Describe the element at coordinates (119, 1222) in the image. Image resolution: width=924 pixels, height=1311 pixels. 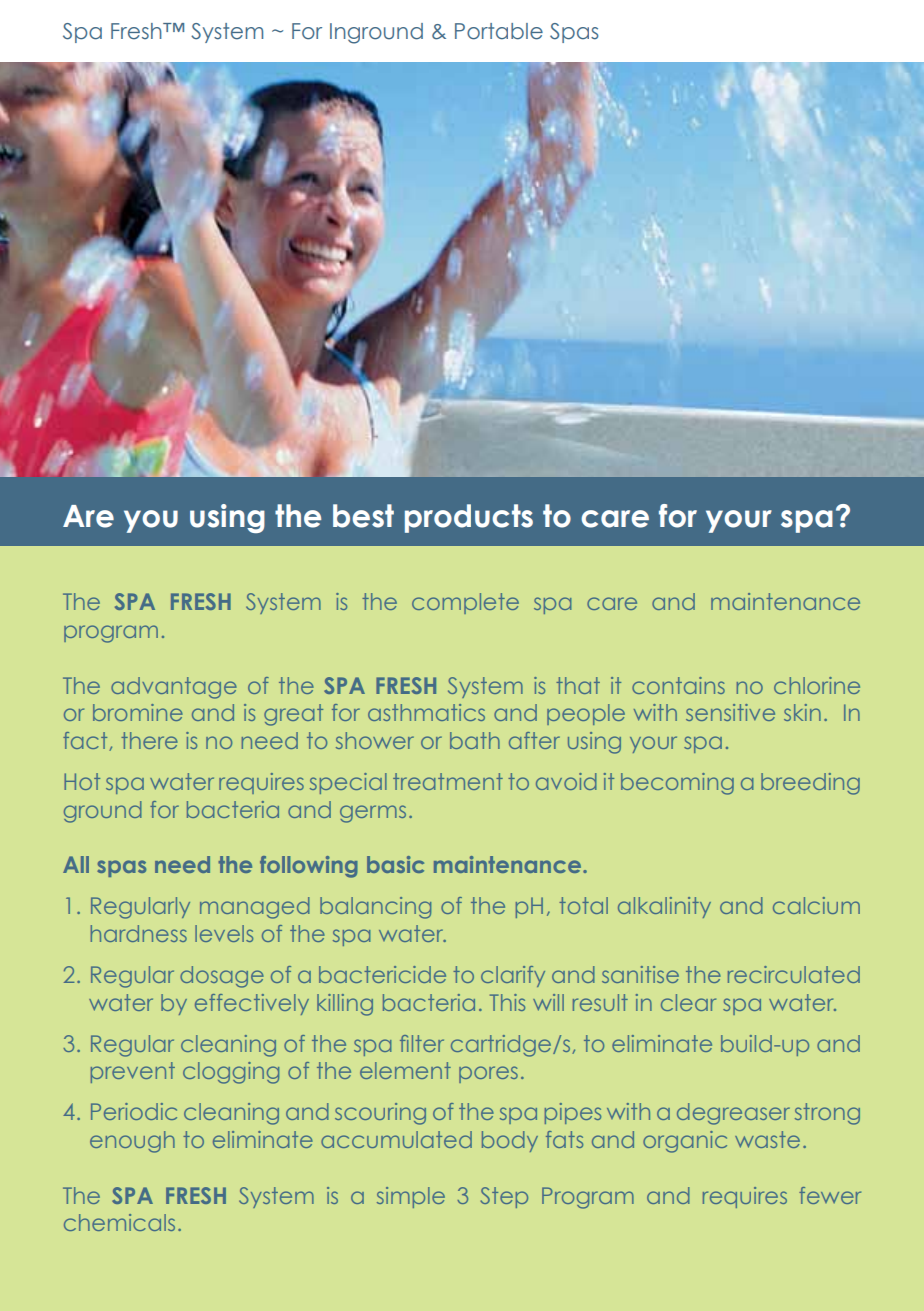
I see `chemicals` at that location.
